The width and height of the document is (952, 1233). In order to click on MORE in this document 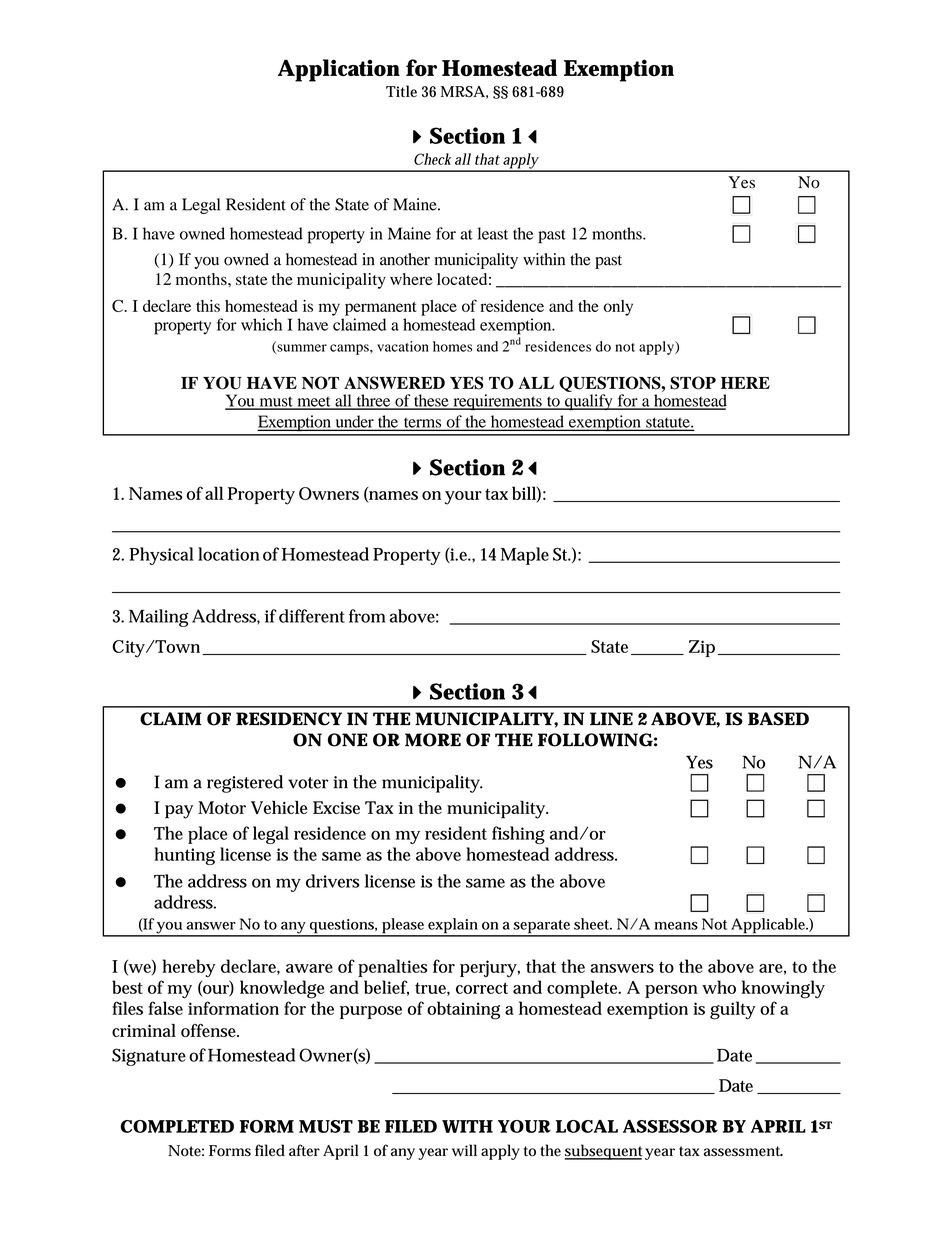, I will do `click(433, 740)`.
